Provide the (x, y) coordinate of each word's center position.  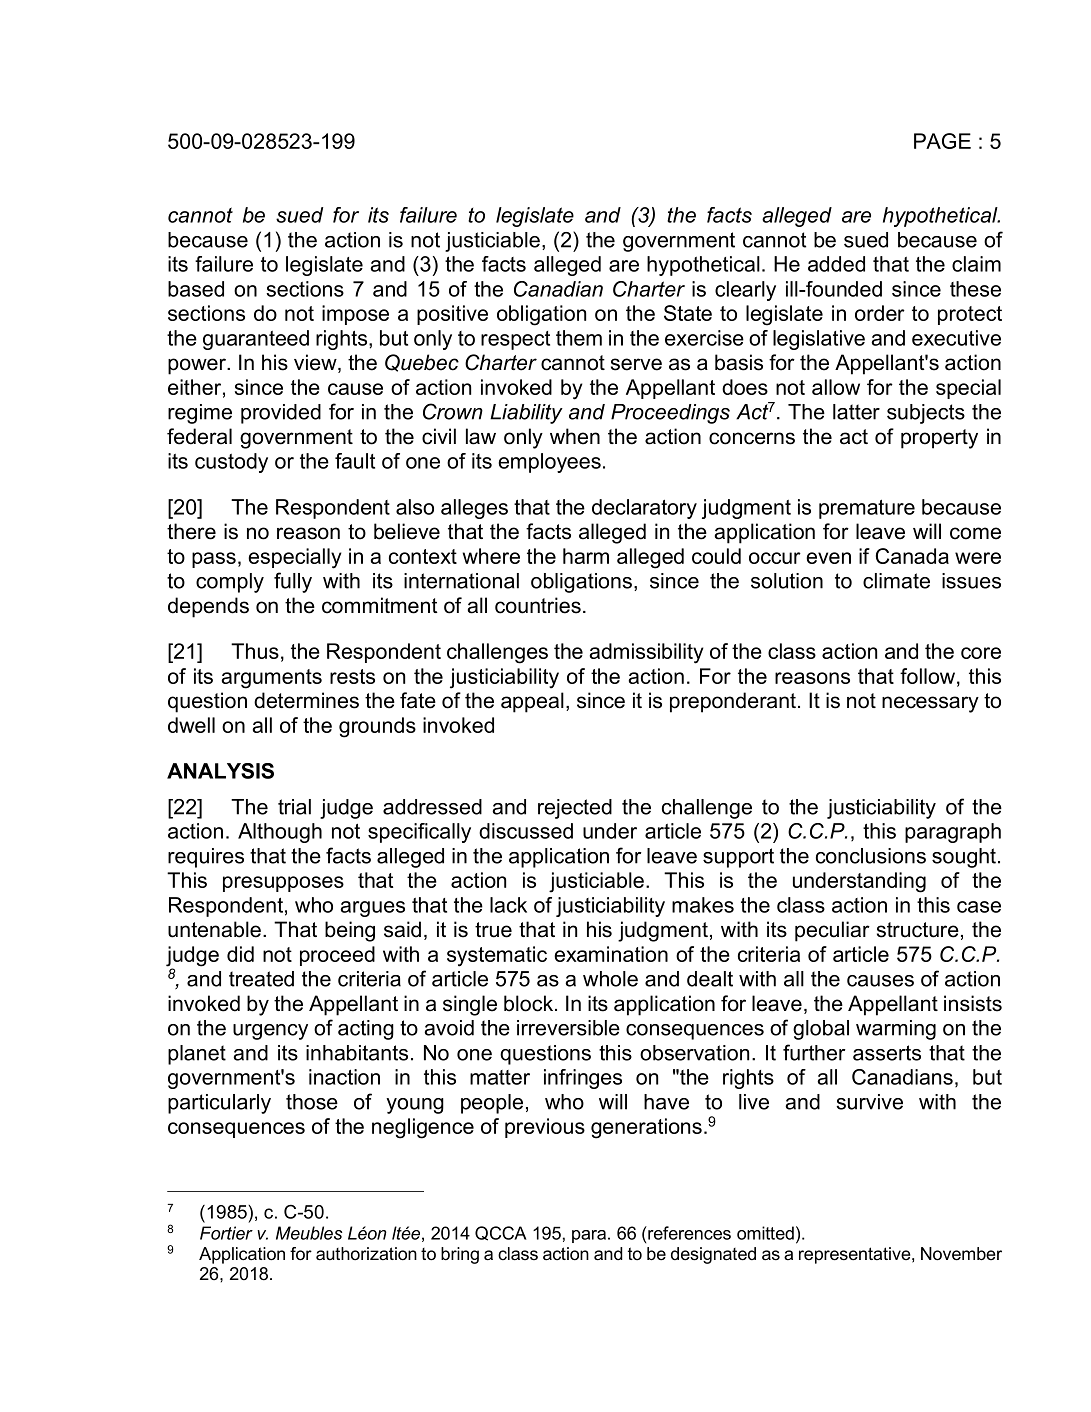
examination (611, 954)
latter (856, 412)
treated (261, 979)
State (688, 313)
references (688, 1233)
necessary (930, 704)
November (961, 1254)
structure (918, 930)
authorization (366, 1254)
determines (306, 700)
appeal (532, 702)
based (196, 289)
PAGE (942, 141)
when (575, 436)
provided (281, 414)
